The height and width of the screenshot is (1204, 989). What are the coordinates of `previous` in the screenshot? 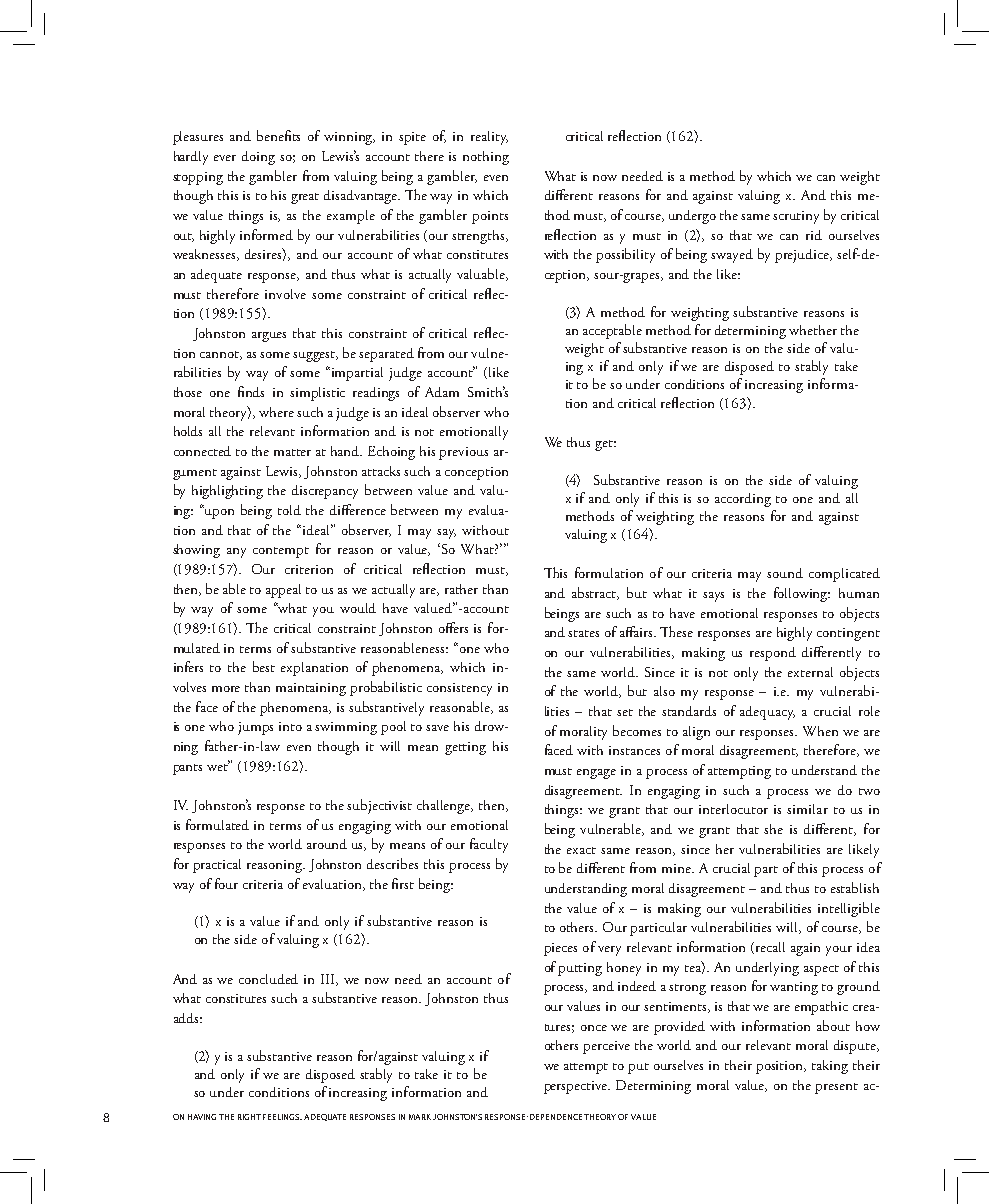 It's located at (463, 453).
